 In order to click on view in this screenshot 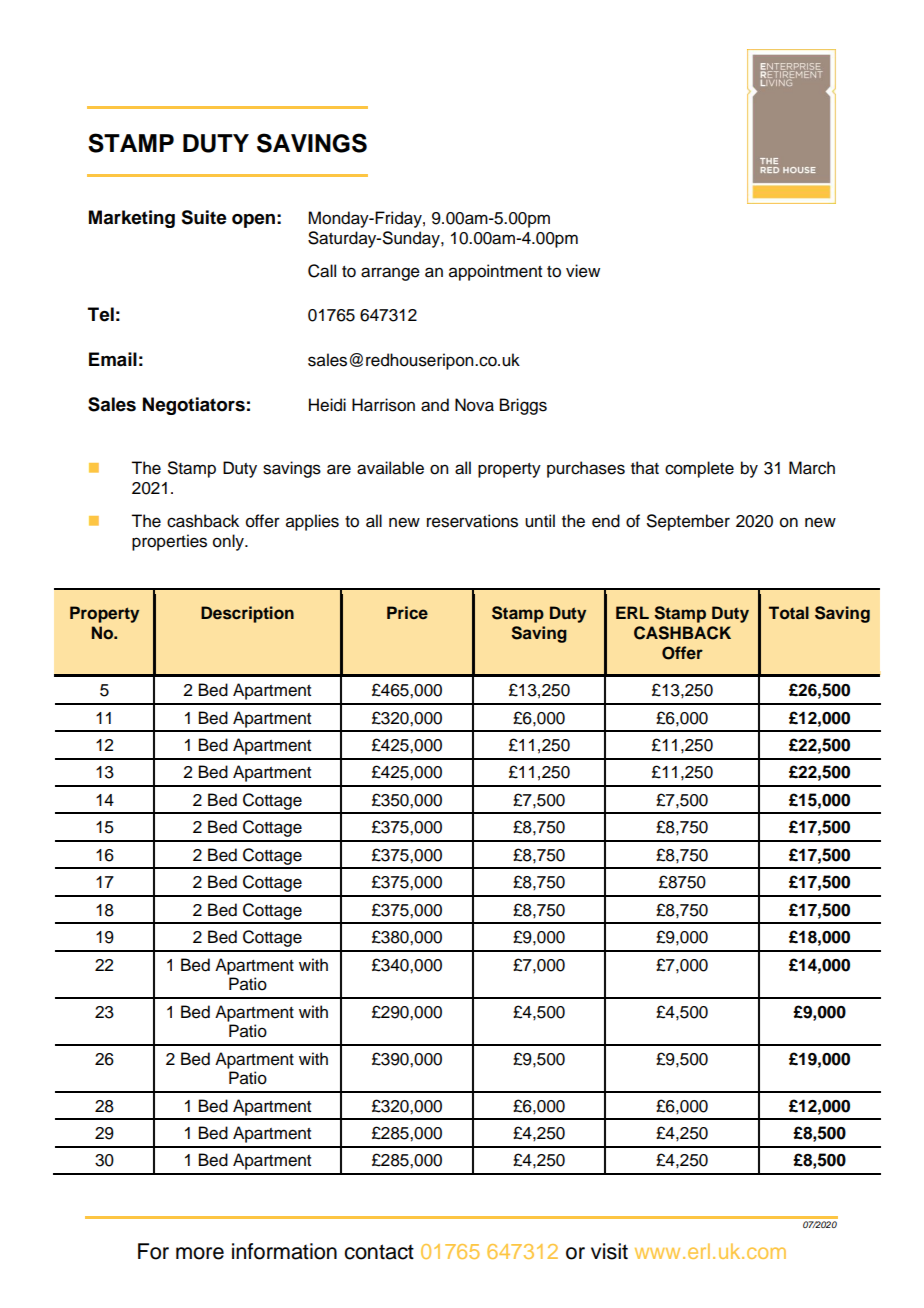, I will do `click(583, 271)`.
